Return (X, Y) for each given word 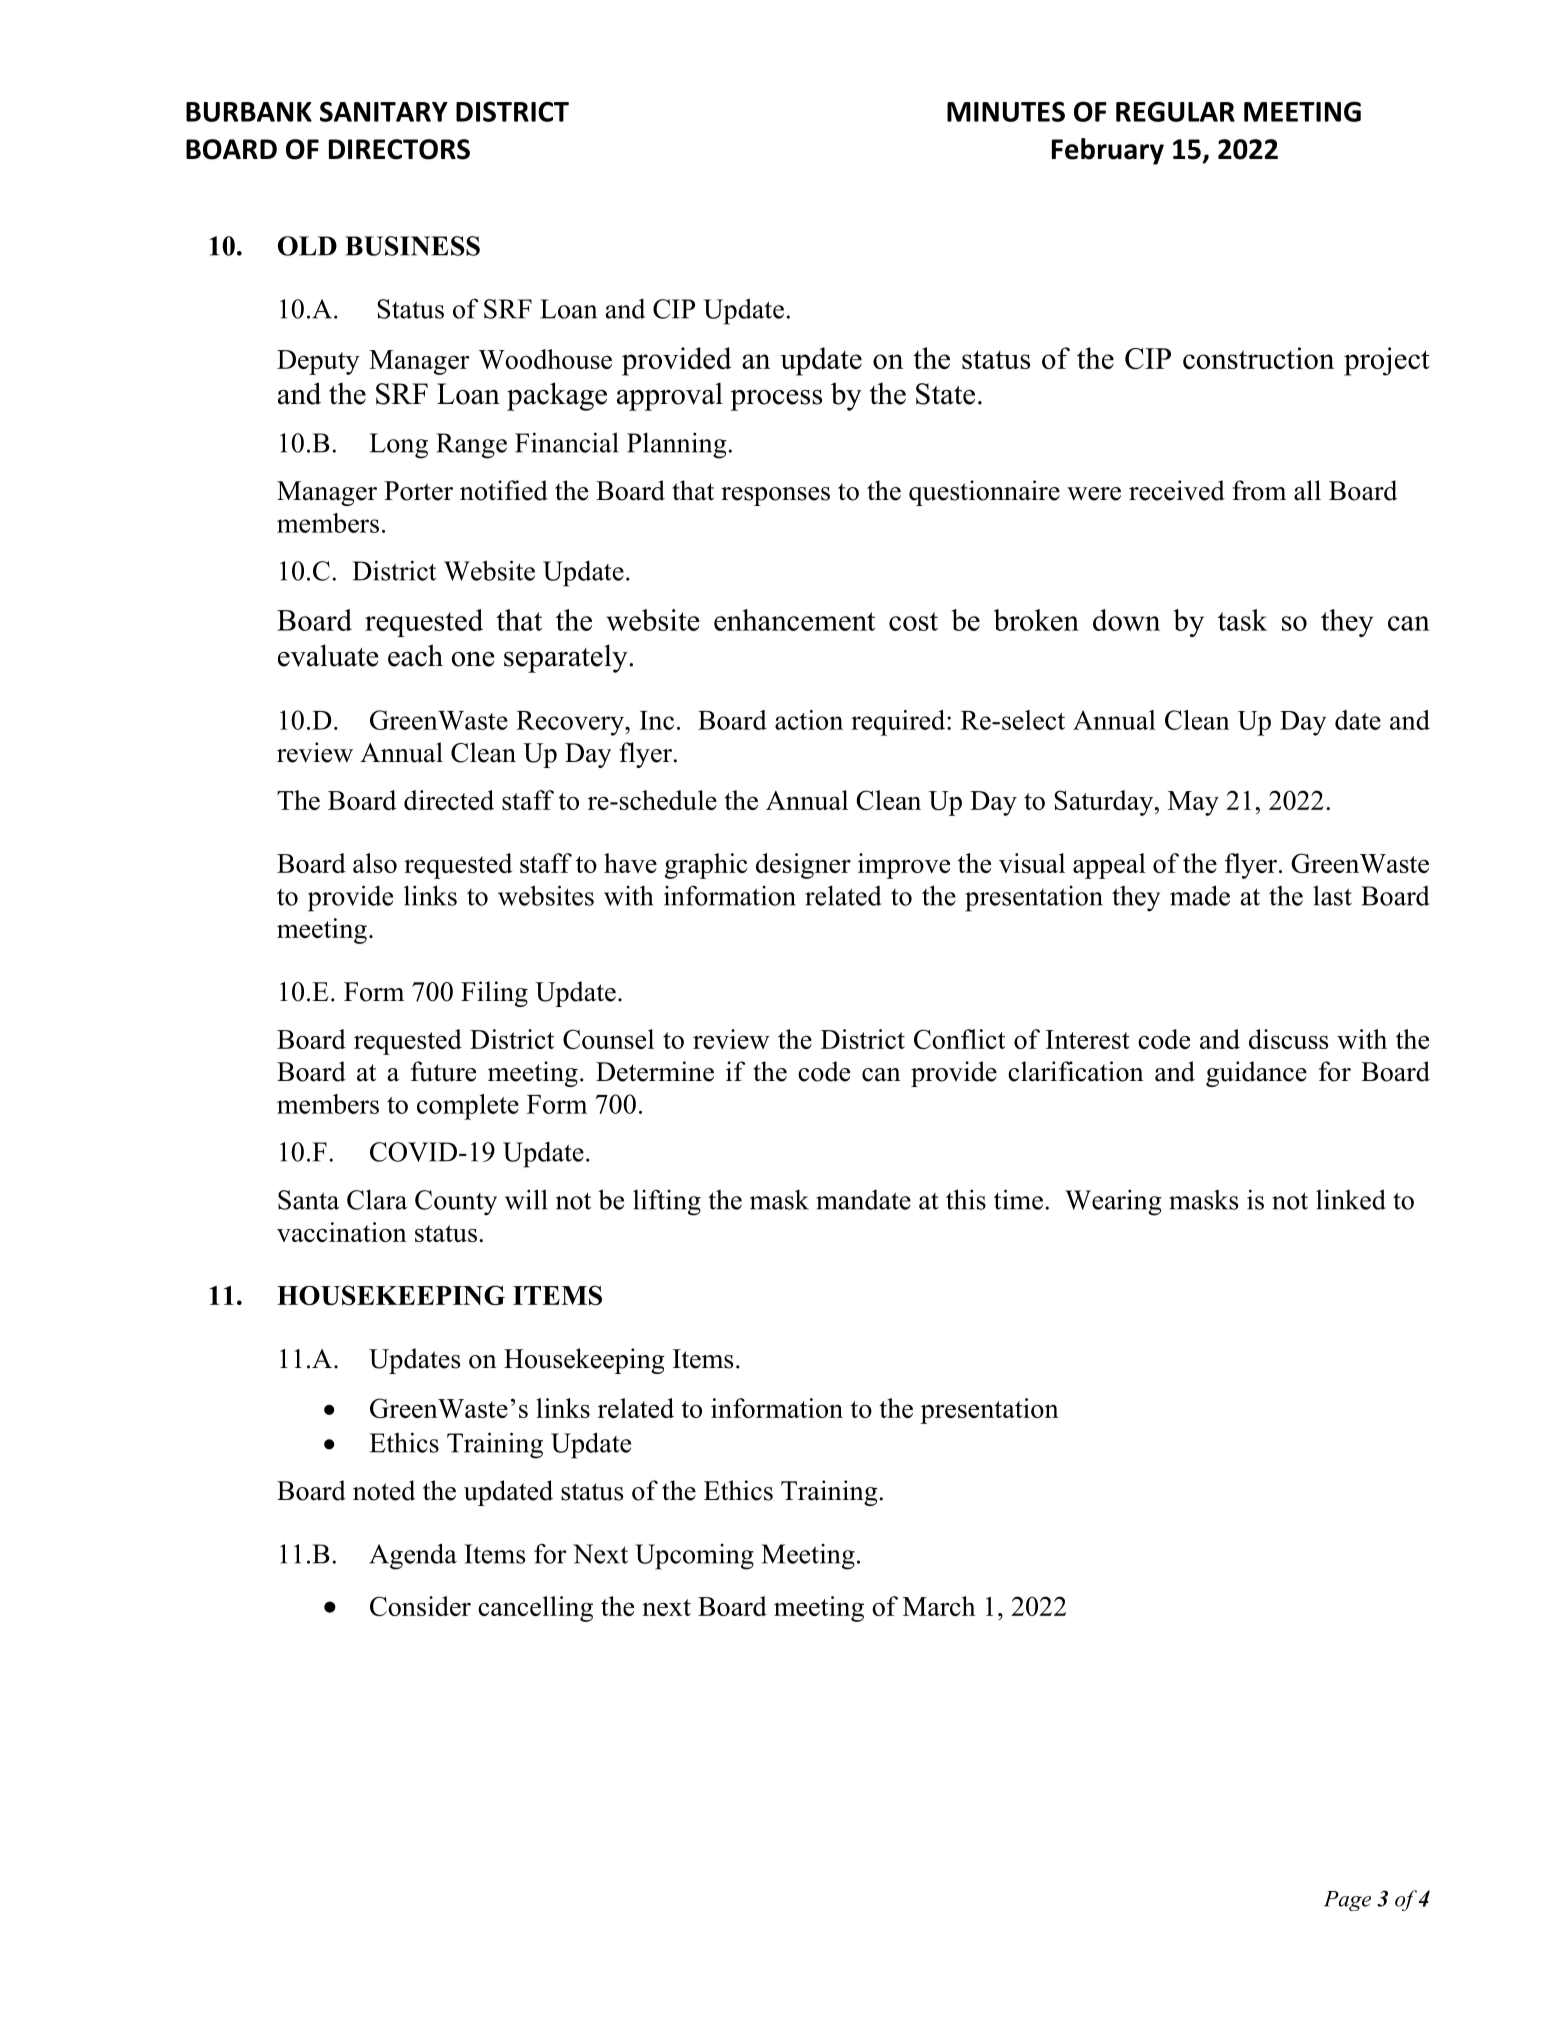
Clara (377, 1199)
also (375, 863)
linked (1351, 1199)
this (966, 1199)
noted (384, 1490)
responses (775, 496)
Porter (418, 491)
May (1193, 803)
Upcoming (694, 1557)
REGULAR (1175, 111)
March (939, 1606)
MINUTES (1006, 111)
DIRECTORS (399, 149)
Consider (420, 1606)
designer (803, 866)
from (1259, 490)
